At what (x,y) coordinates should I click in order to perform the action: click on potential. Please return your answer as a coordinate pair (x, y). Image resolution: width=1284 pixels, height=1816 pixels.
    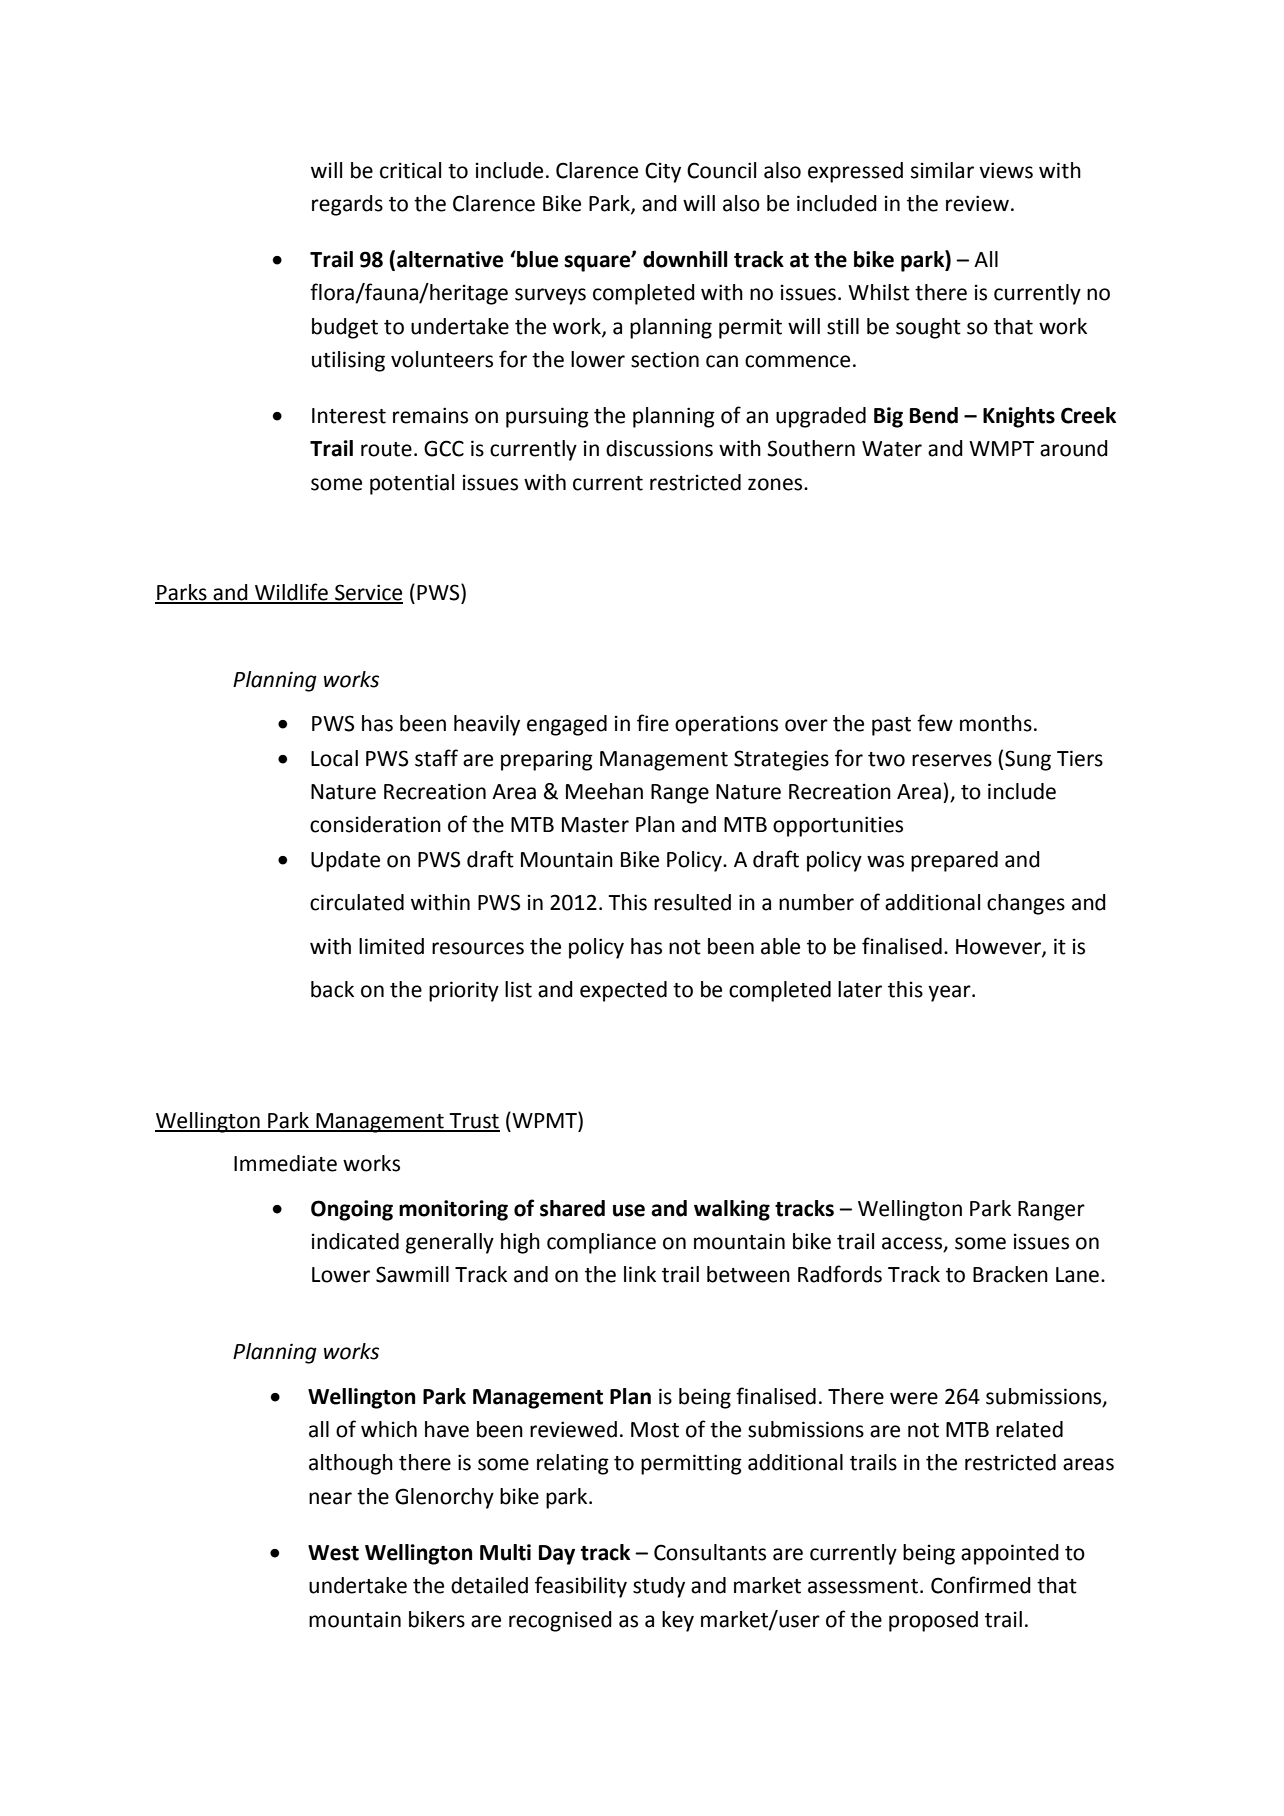
    Looking at the image, I should click on (412, 484).
